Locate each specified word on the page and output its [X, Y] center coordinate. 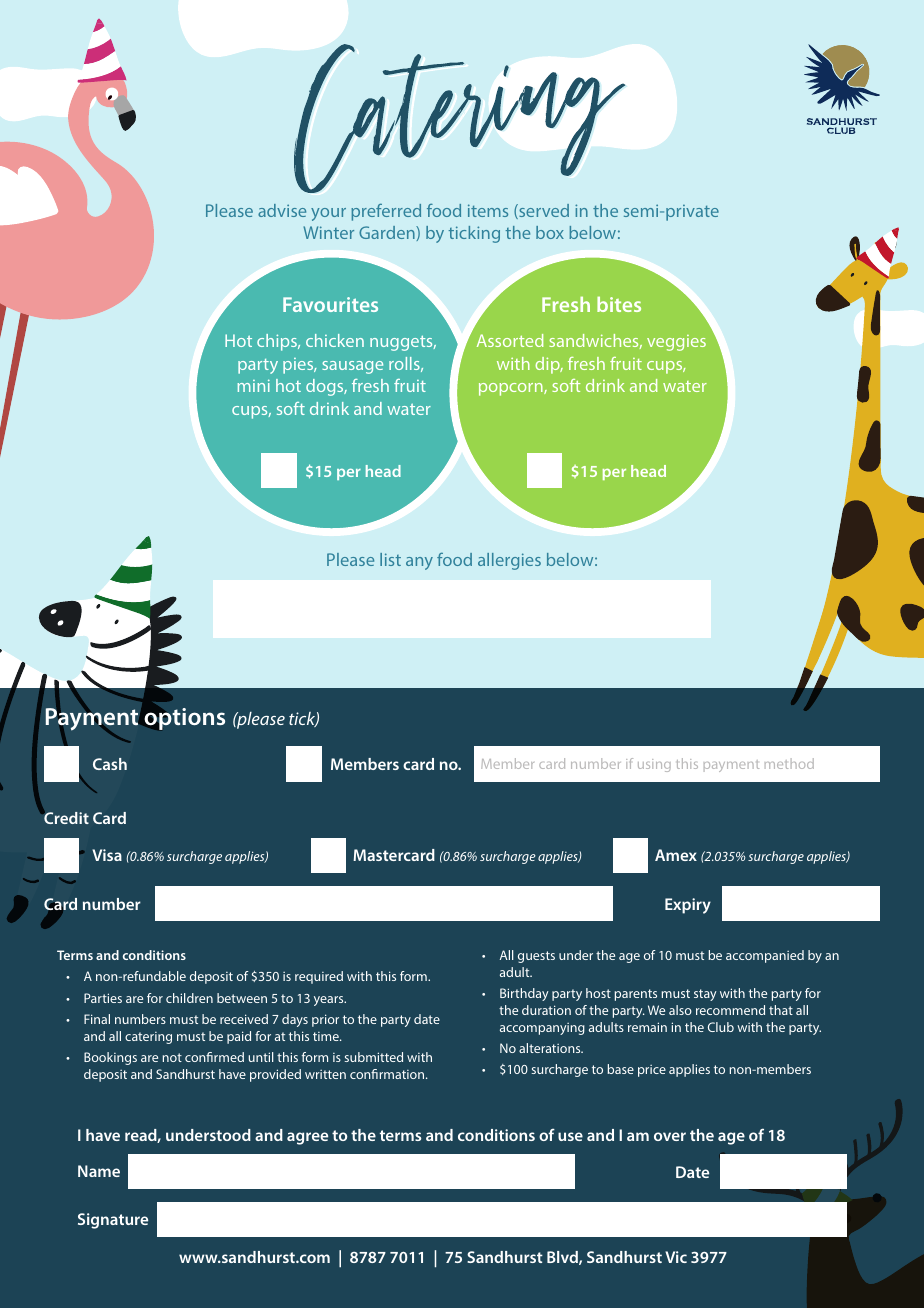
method [789, 763]
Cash [110, 764]
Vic [676, 1257]
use [570, 1136]
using [654, 765]
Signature [113, 1221]
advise [282, 210]
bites [619, 304]
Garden [388, 233]
